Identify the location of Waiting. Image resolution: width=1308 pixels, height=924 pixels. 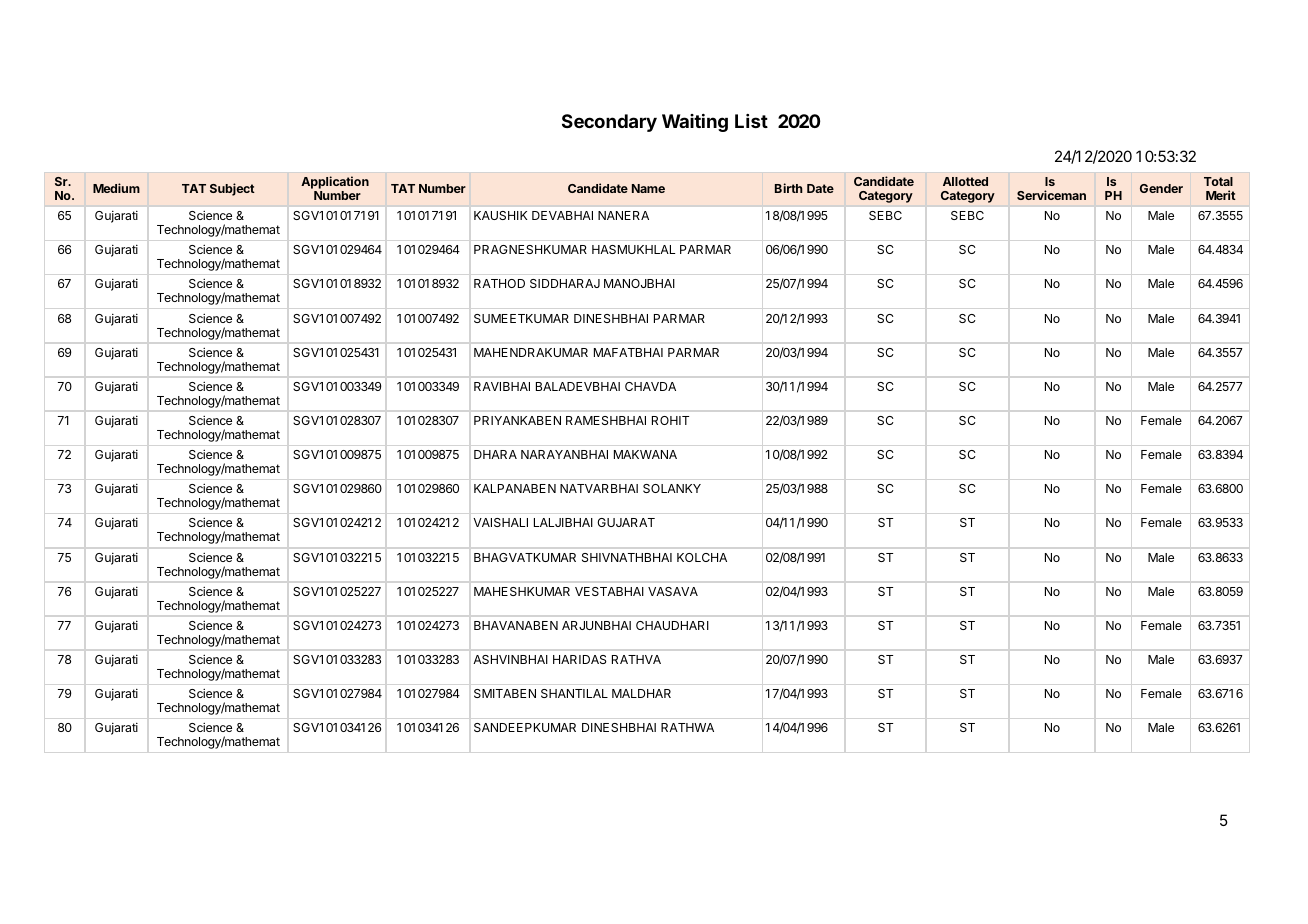
(695, 123).
